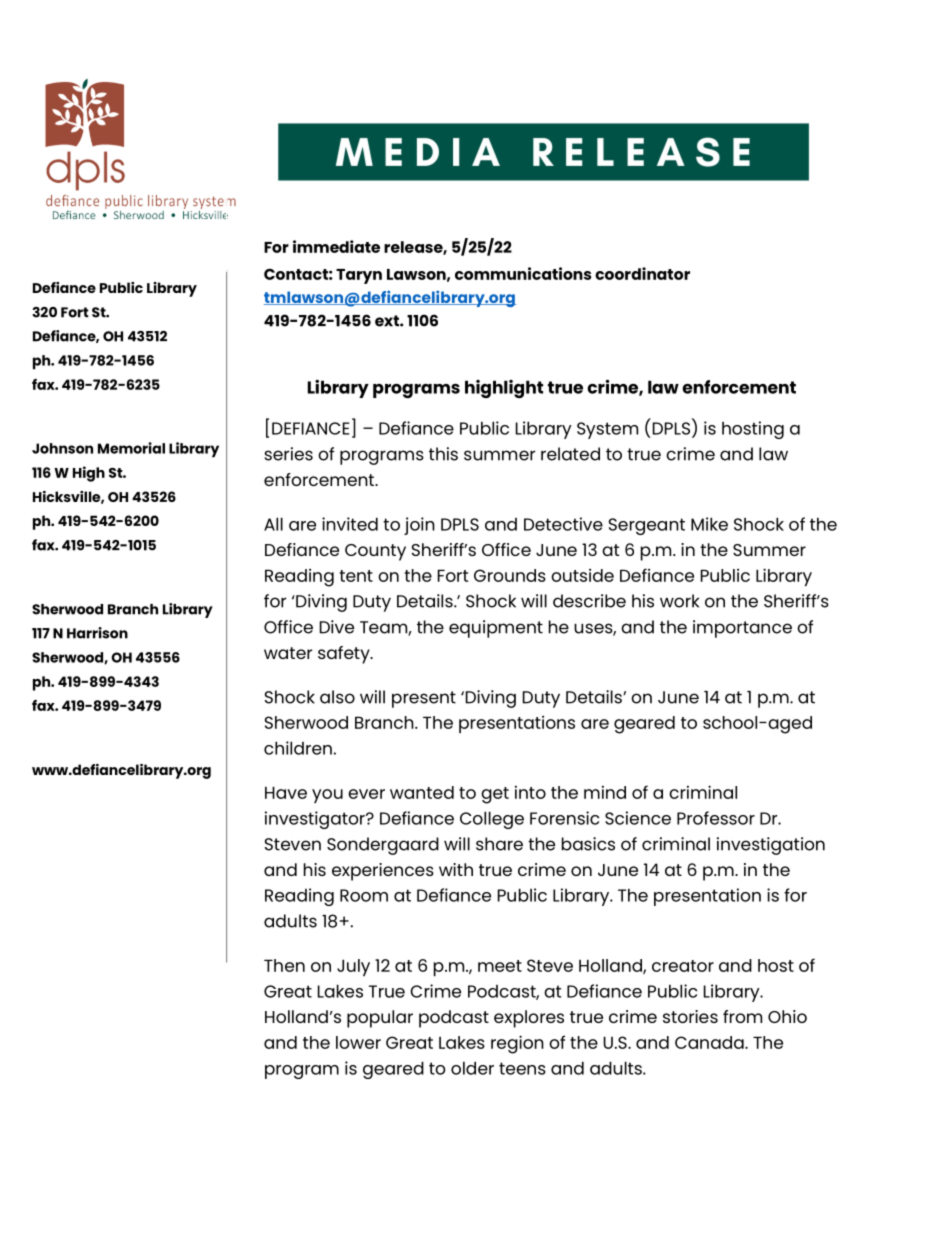  What do you see at coordinates (97, 633) in the screenshot?
I see `Harrison` at bounding box center [97, 633].
